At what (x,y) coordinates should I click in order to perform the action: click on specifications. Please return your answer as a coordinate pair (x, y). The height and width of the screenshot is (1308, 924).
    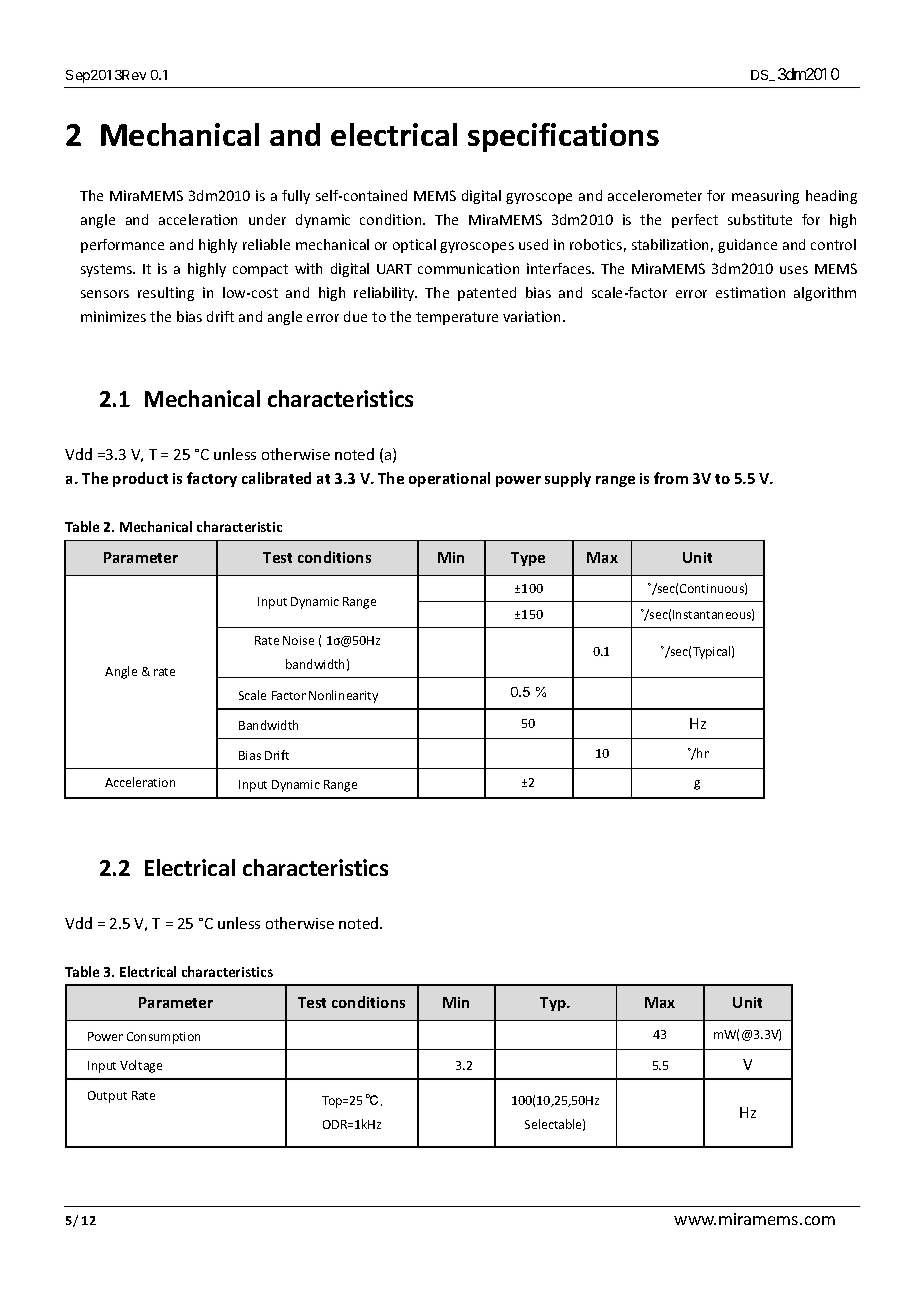
    Looking at the image, I should click on (563, 137).
